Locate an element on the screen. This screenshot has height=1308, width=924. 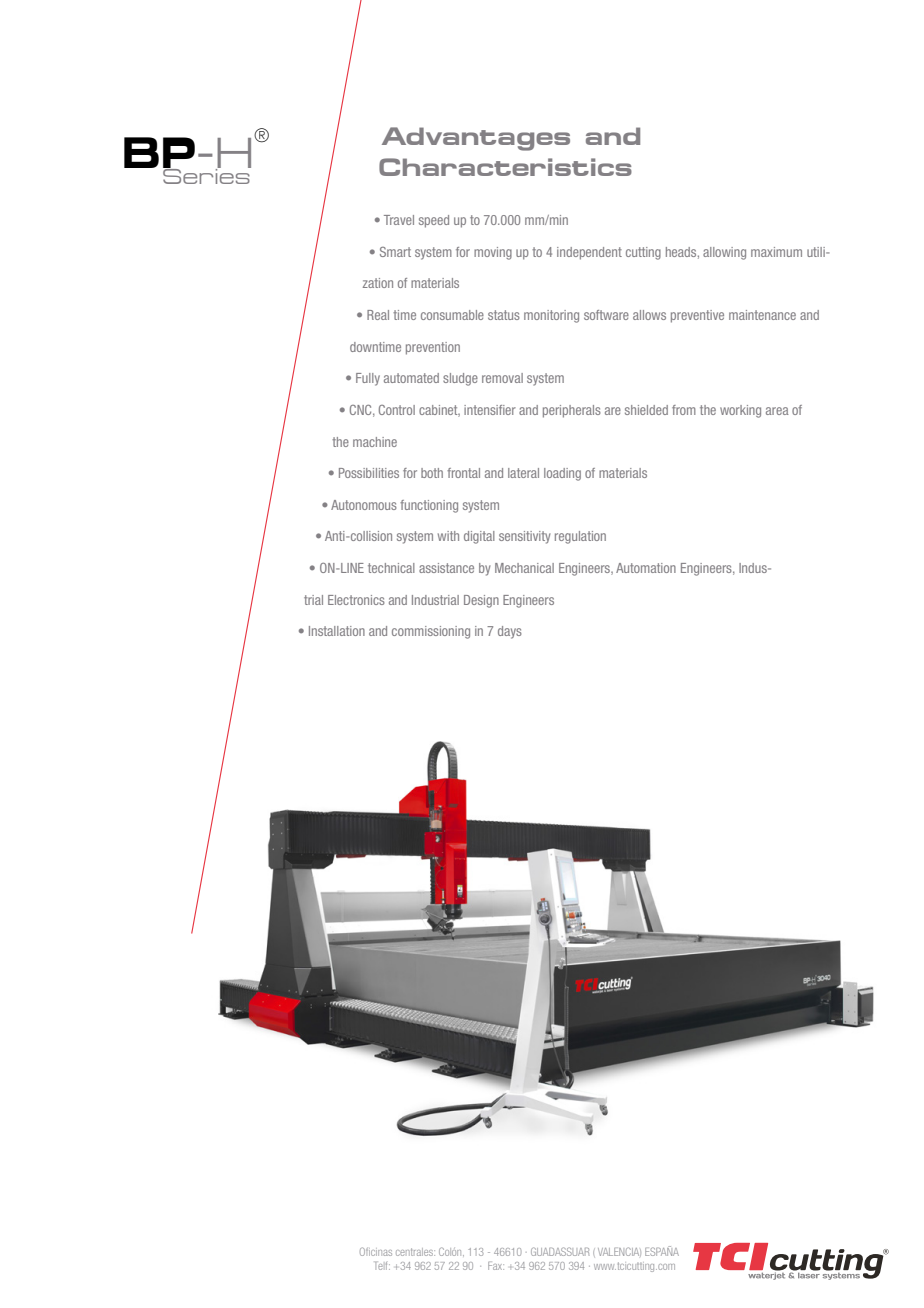
Fax is located at coordinates (496, 1266).
